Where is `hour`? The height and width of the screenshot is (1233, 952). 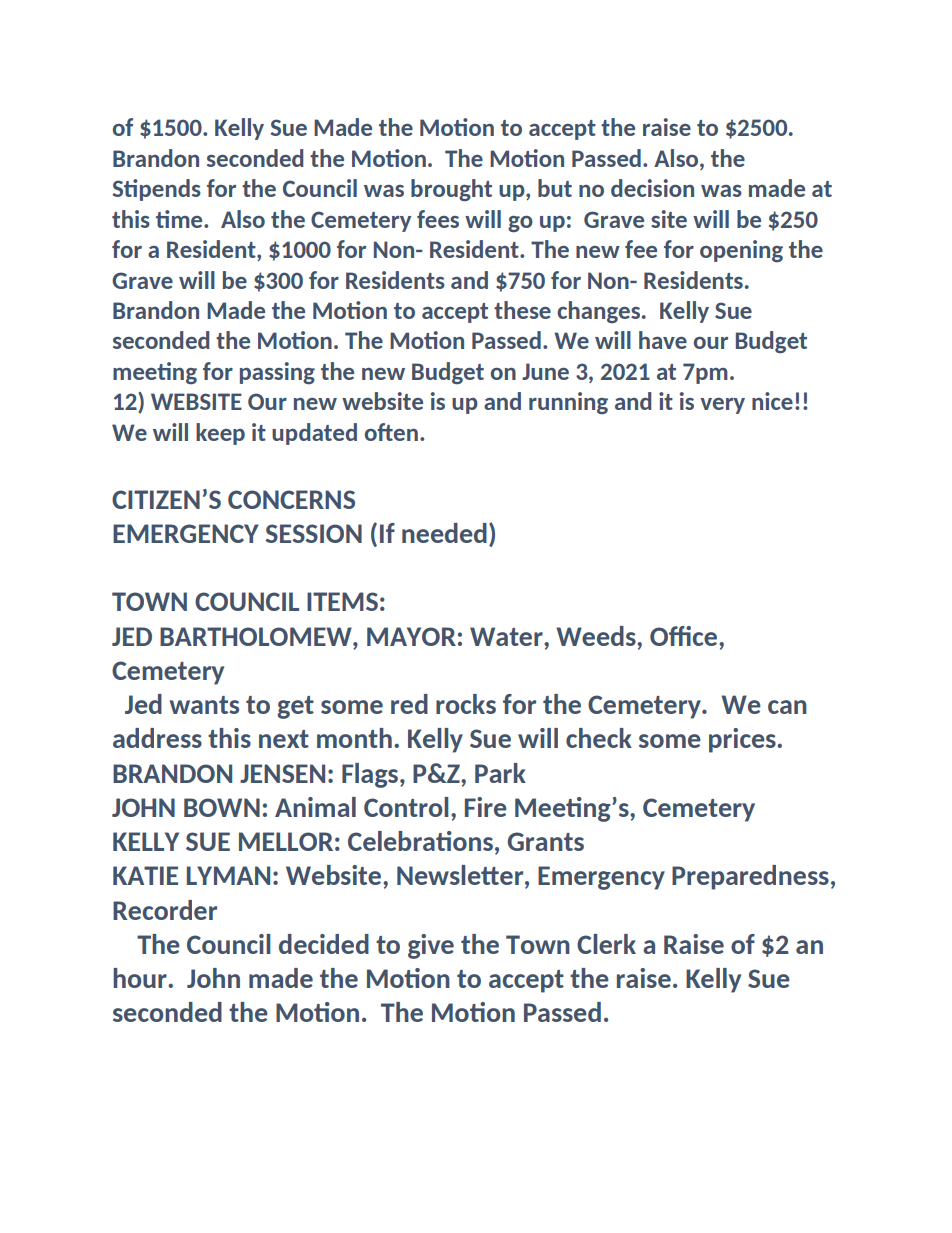
hour is located at coordinates (141, 978).
